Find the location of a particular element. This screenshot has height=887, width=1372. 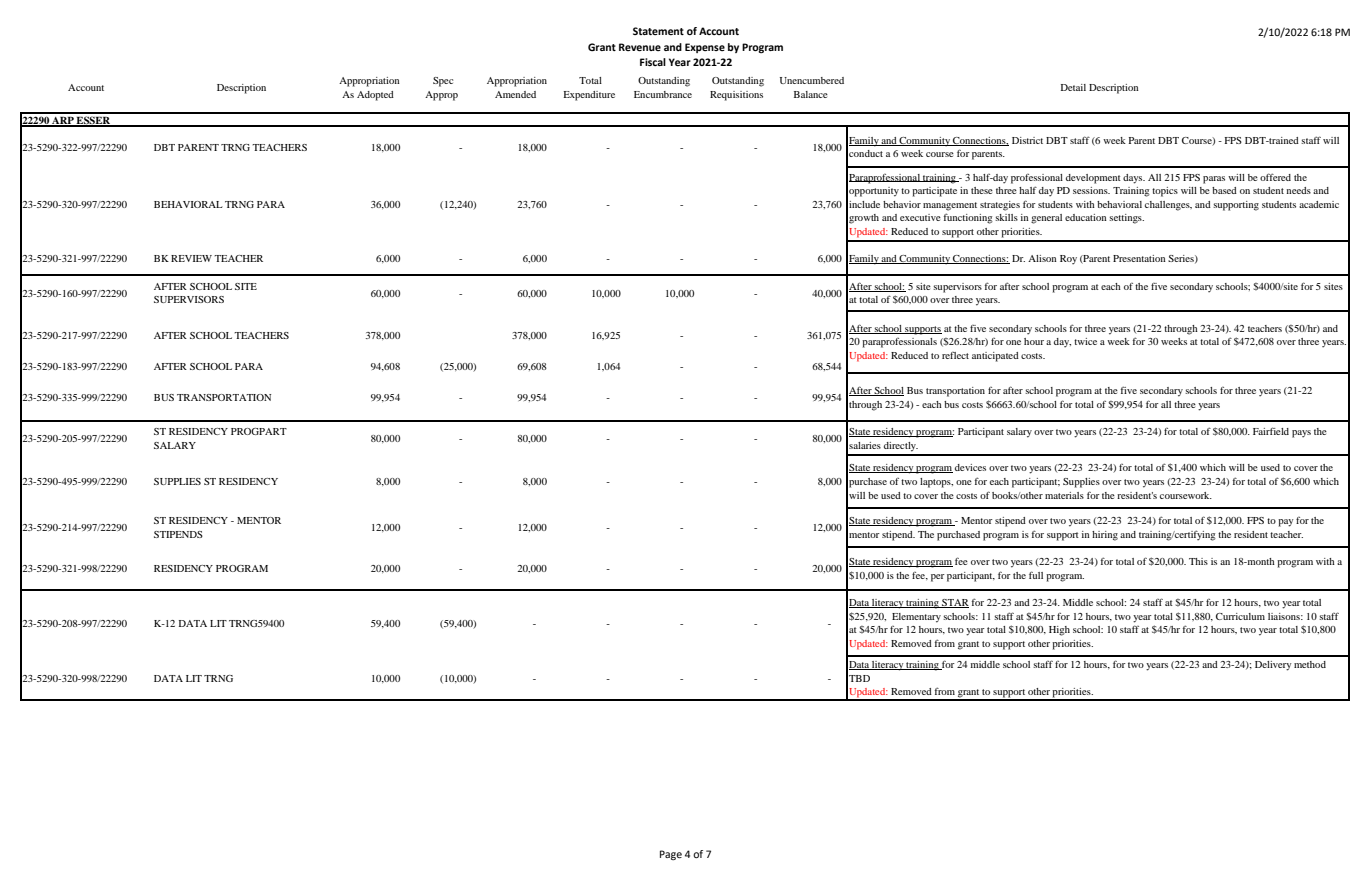

Adopted is located at coordinates (375, 96).
